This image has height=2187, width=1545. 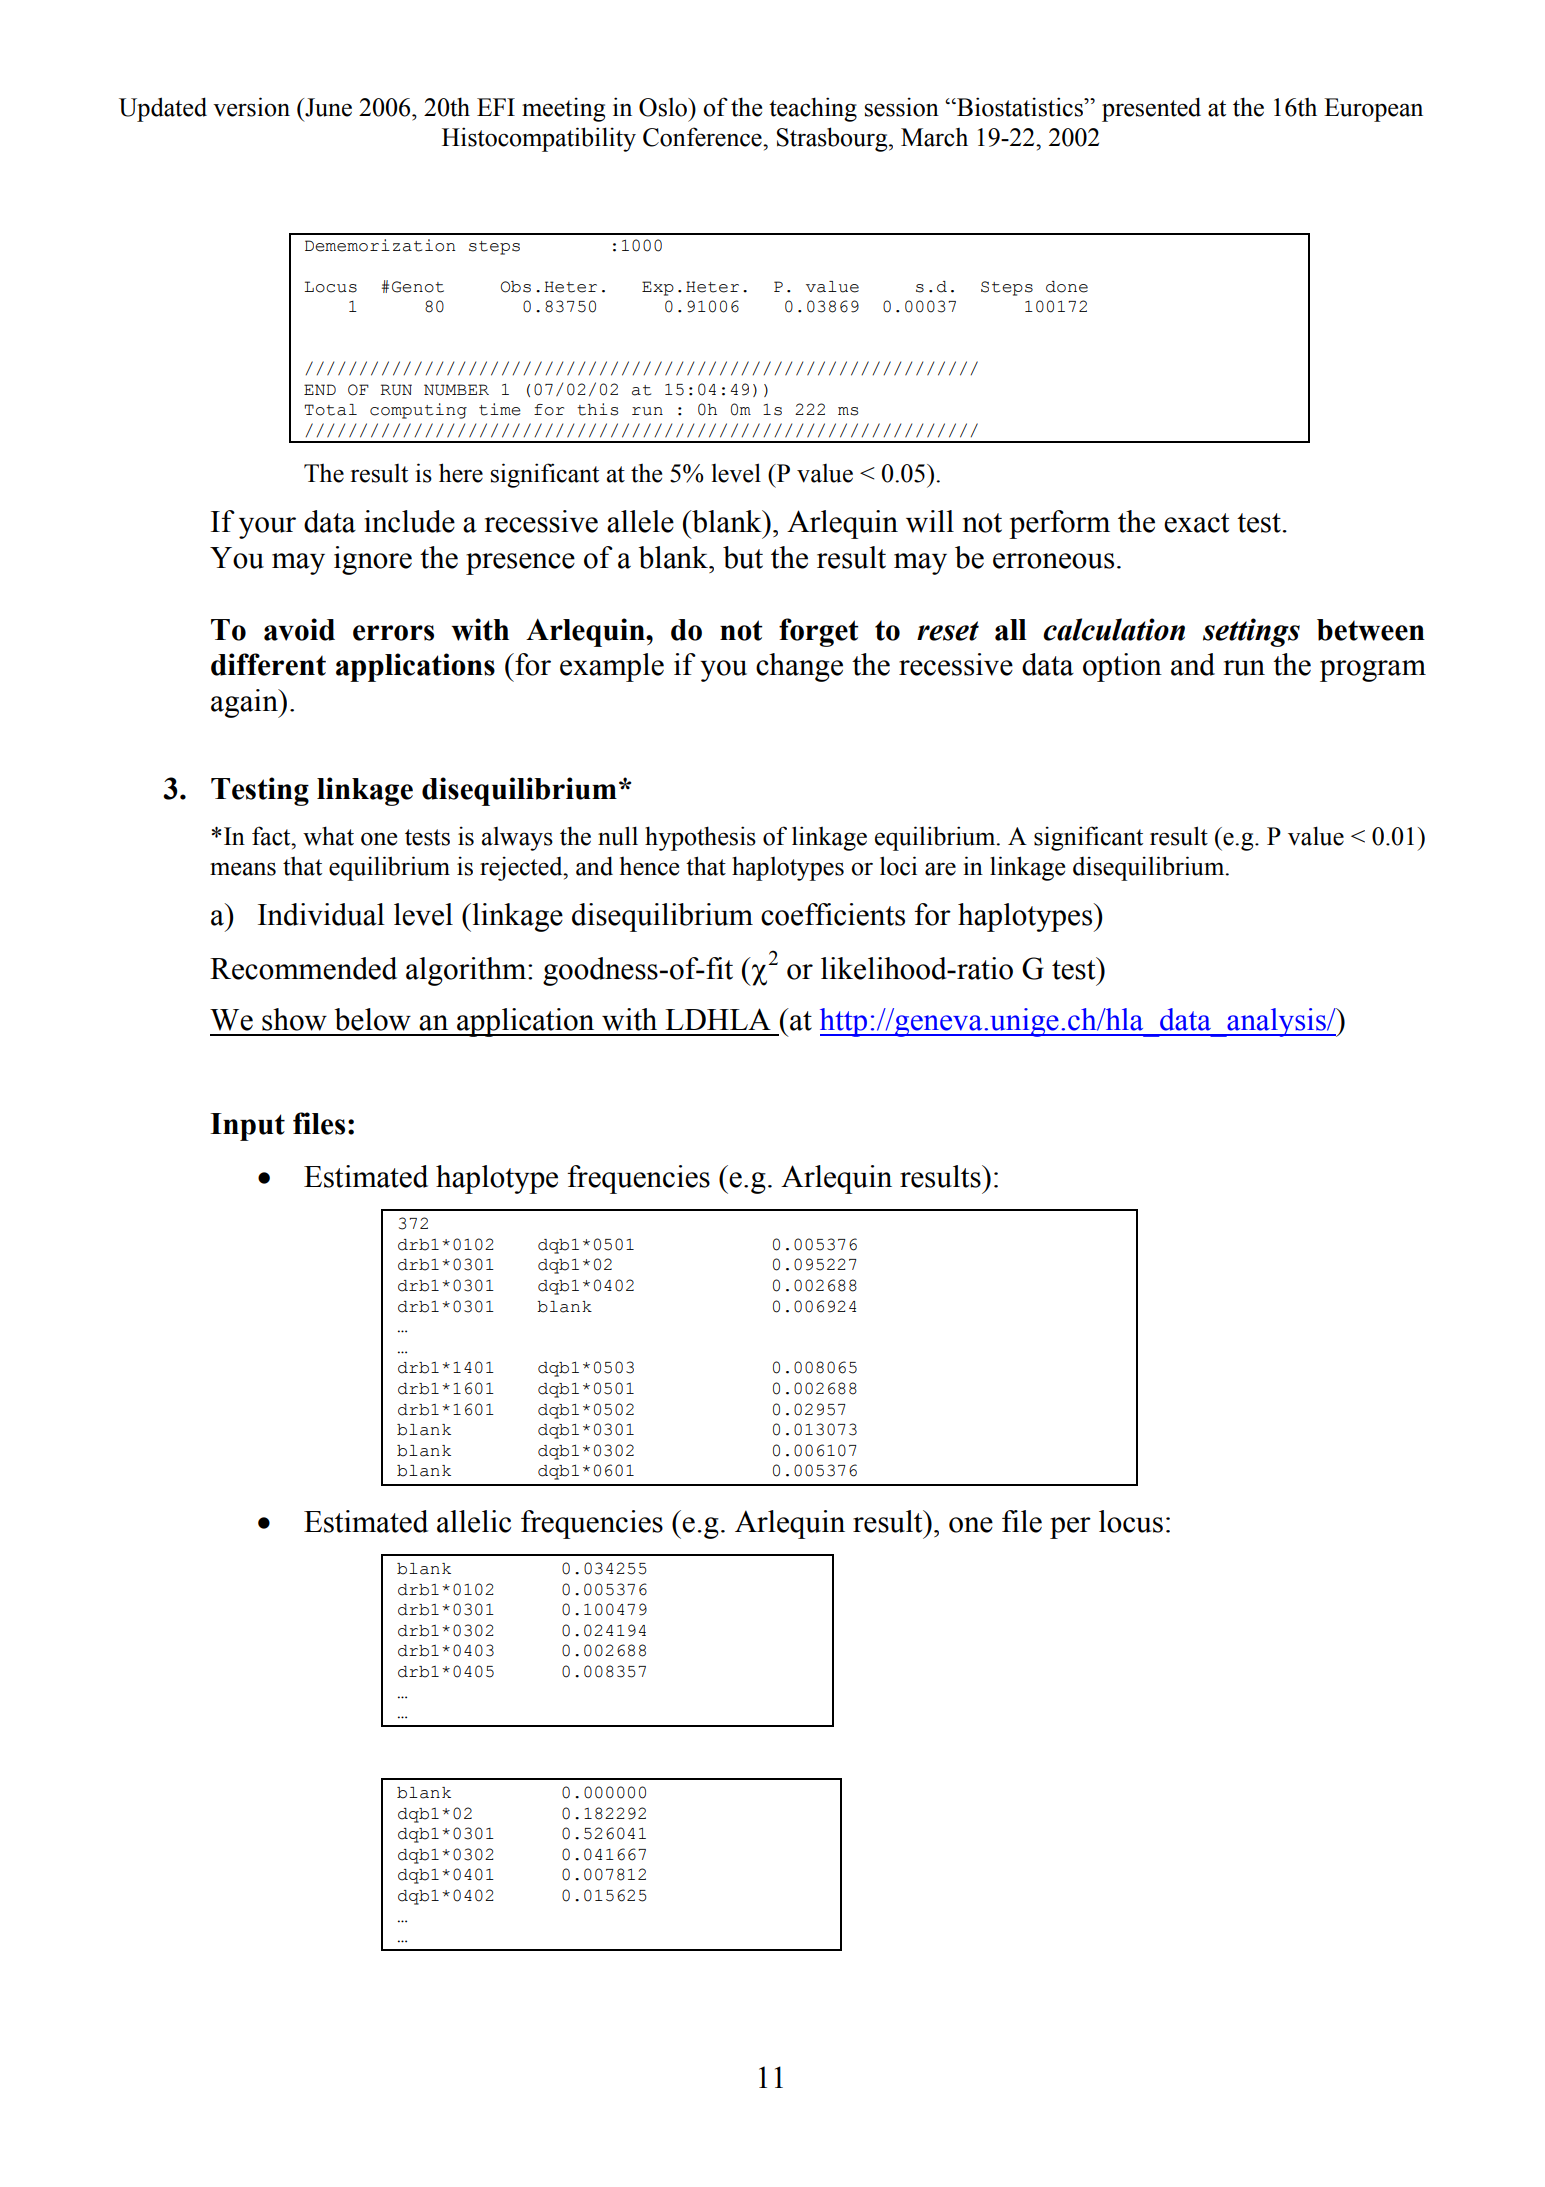 I want to click on allelic, so click(x=474, y=1521).
